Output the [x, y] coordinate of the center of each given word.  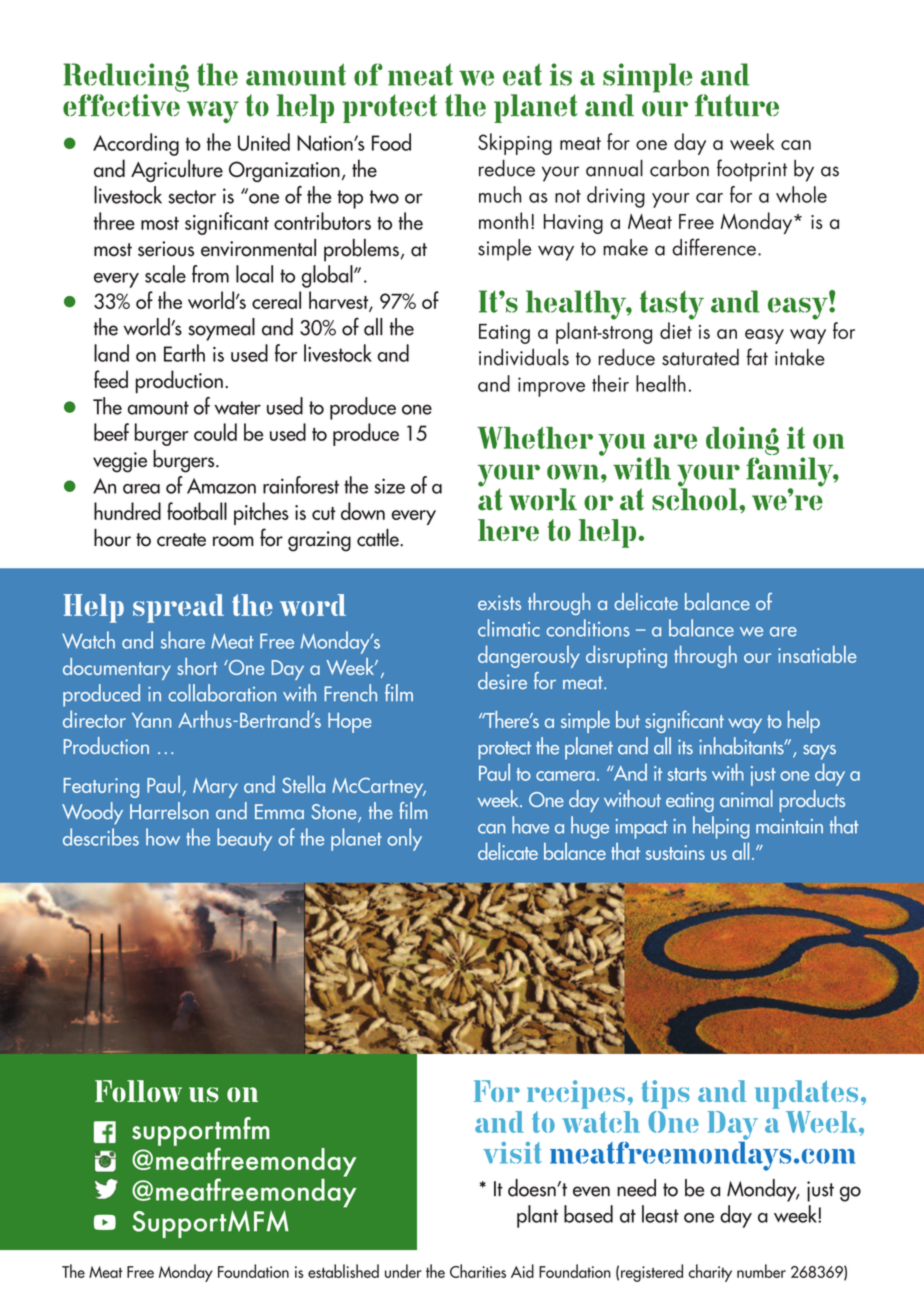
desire [502, 681]
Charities [478, 1271]
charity [710, 1273]
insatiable [817, 654]
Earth [184, 353]
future [737, 105]
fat [757, 357]
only [404, 839]
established [343, 1271]
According [136, 144]
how [163, 837]
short [197, 666]
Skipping [515, 144]
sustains [675, 852]
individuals [524, 357]
